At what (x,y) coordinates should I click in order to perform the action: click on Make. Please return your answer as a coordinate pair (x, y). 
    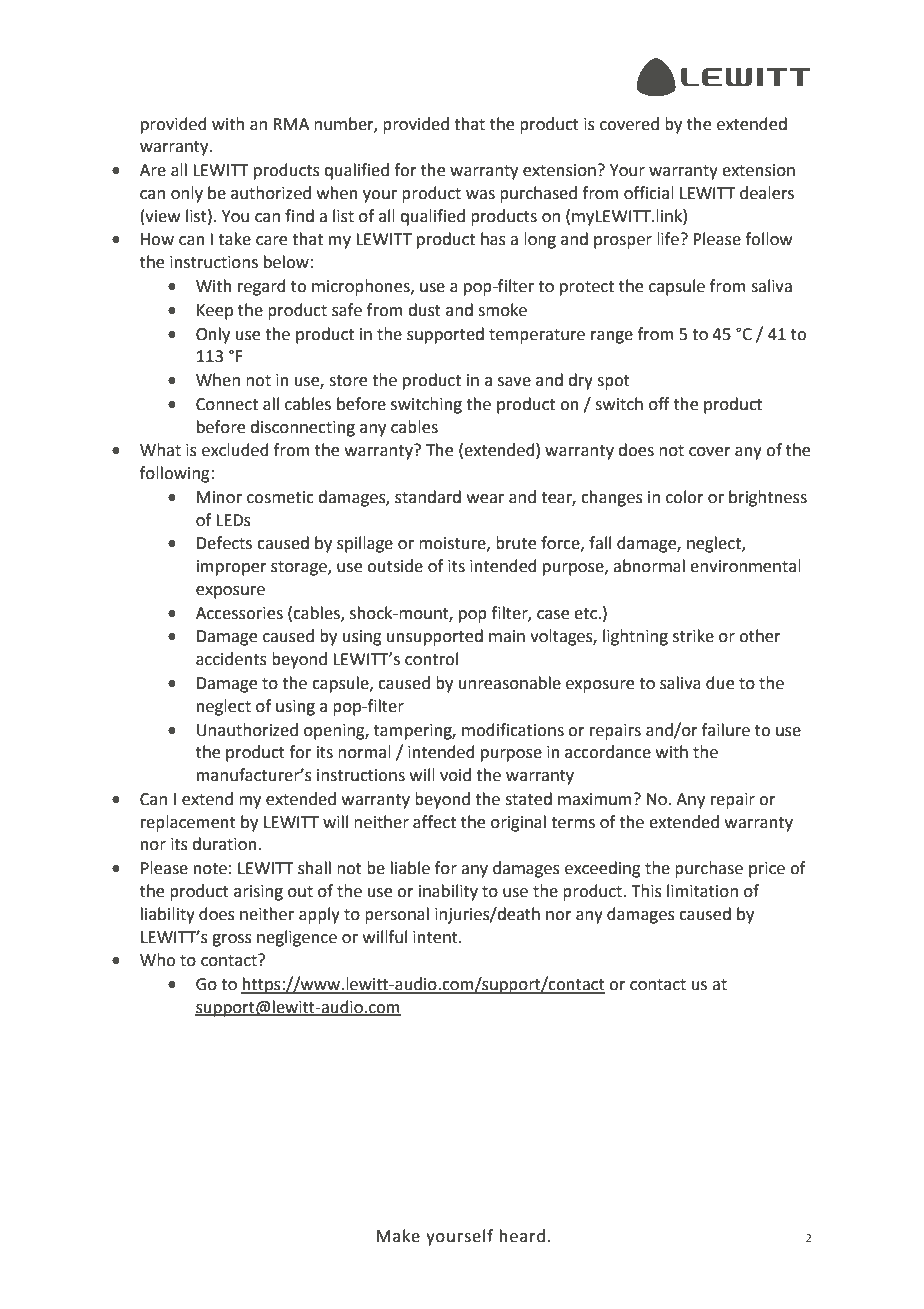
    Looking at the image, I should click on (398, 1236).
